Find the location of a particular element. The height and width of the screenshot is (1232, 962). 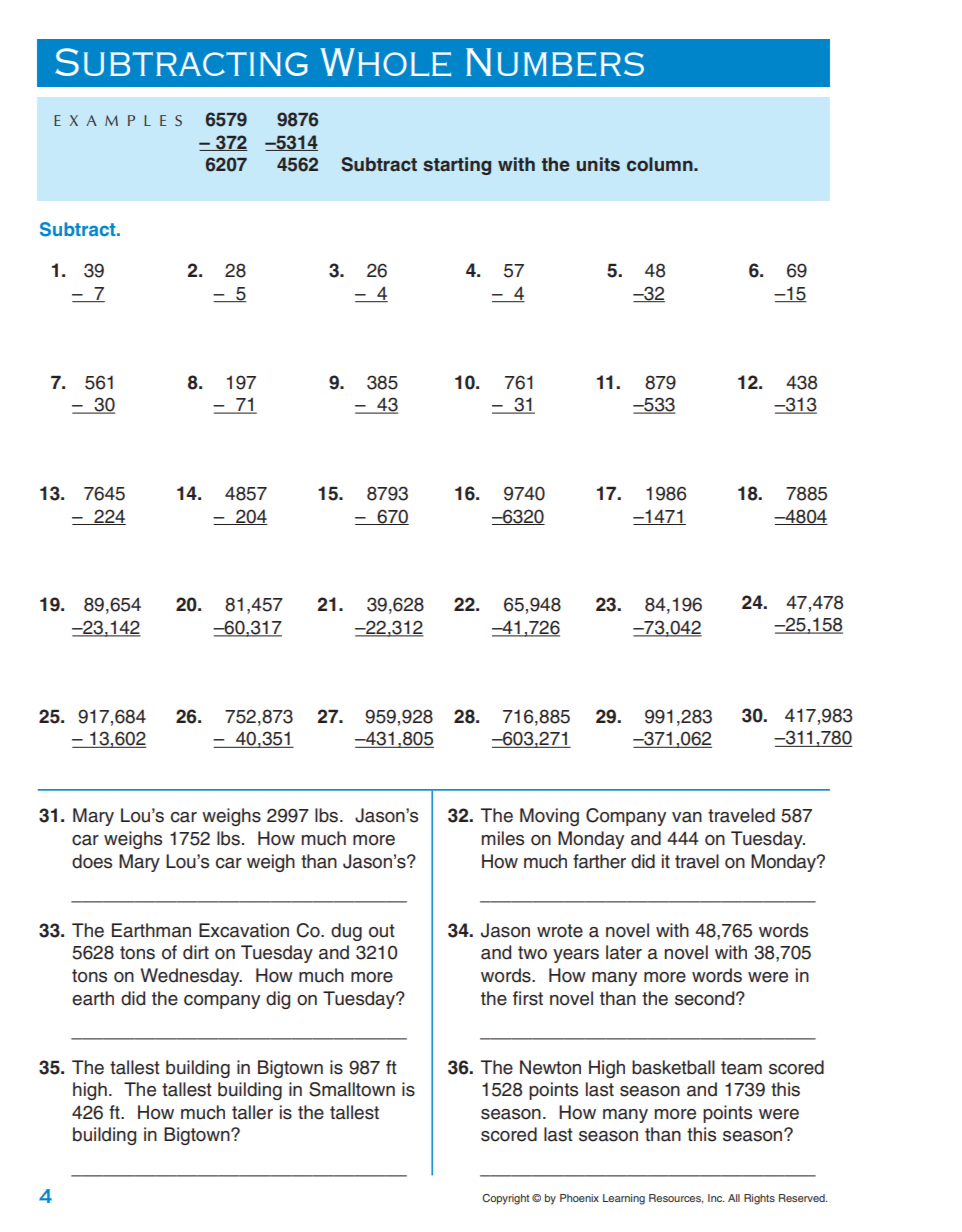

taller is located at coordinates (252, 1112).
